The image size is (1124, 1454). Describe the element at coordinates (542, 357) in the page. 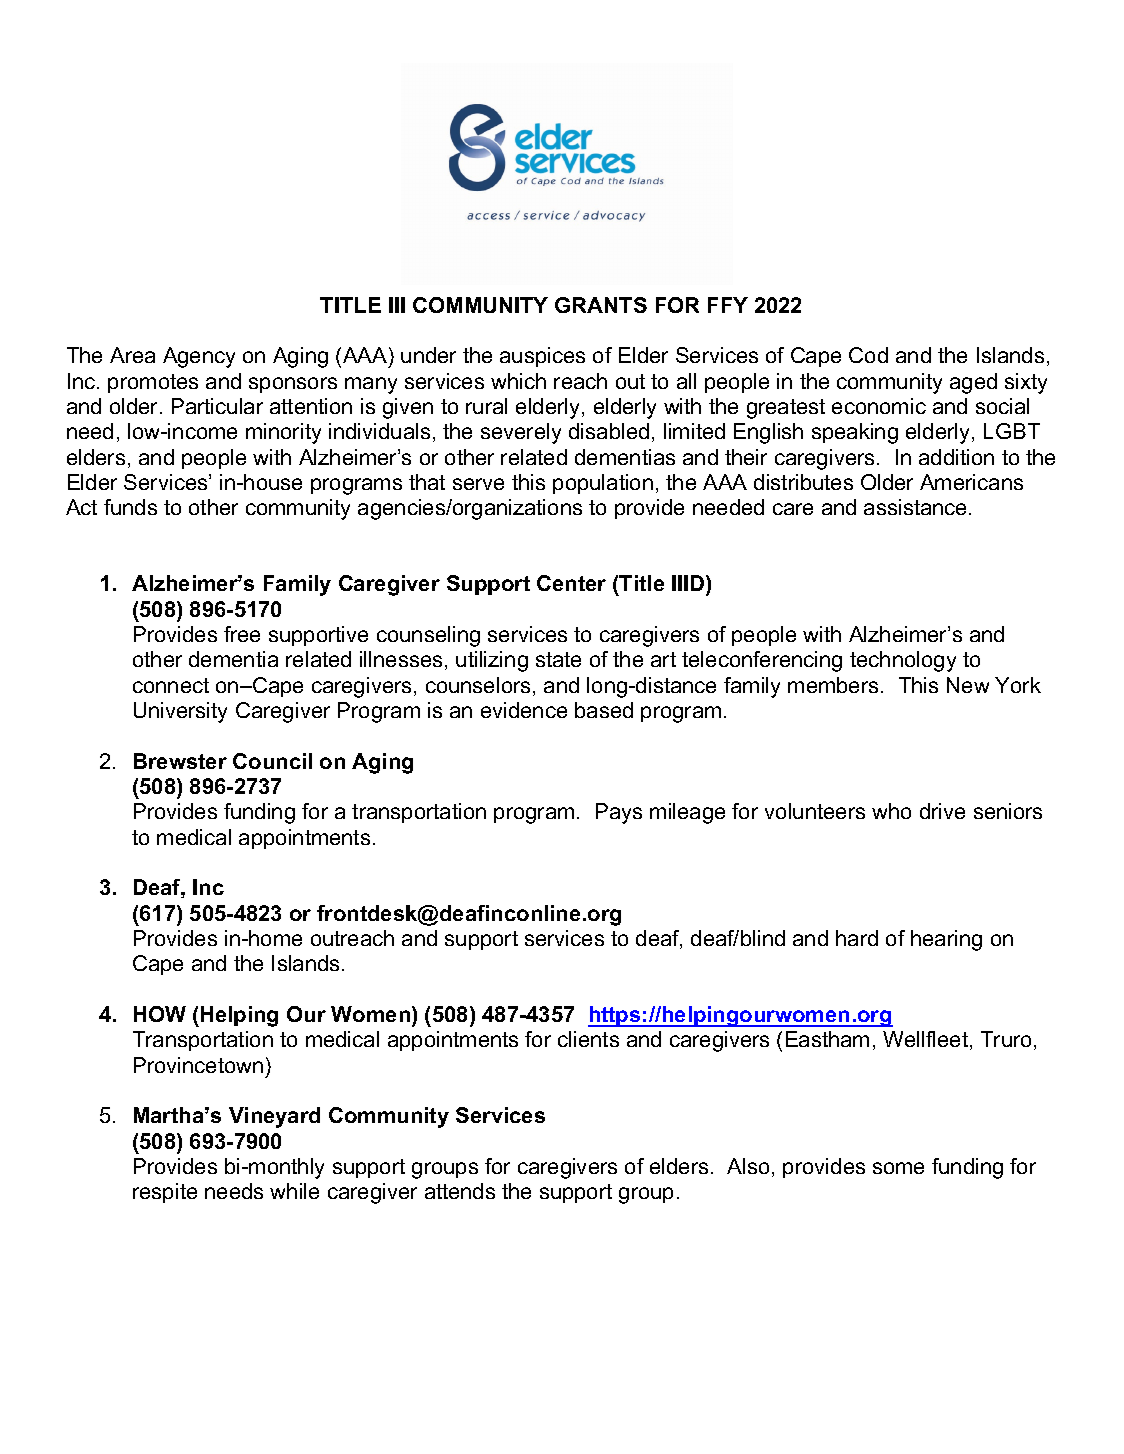

I see `auspices` at that location.
